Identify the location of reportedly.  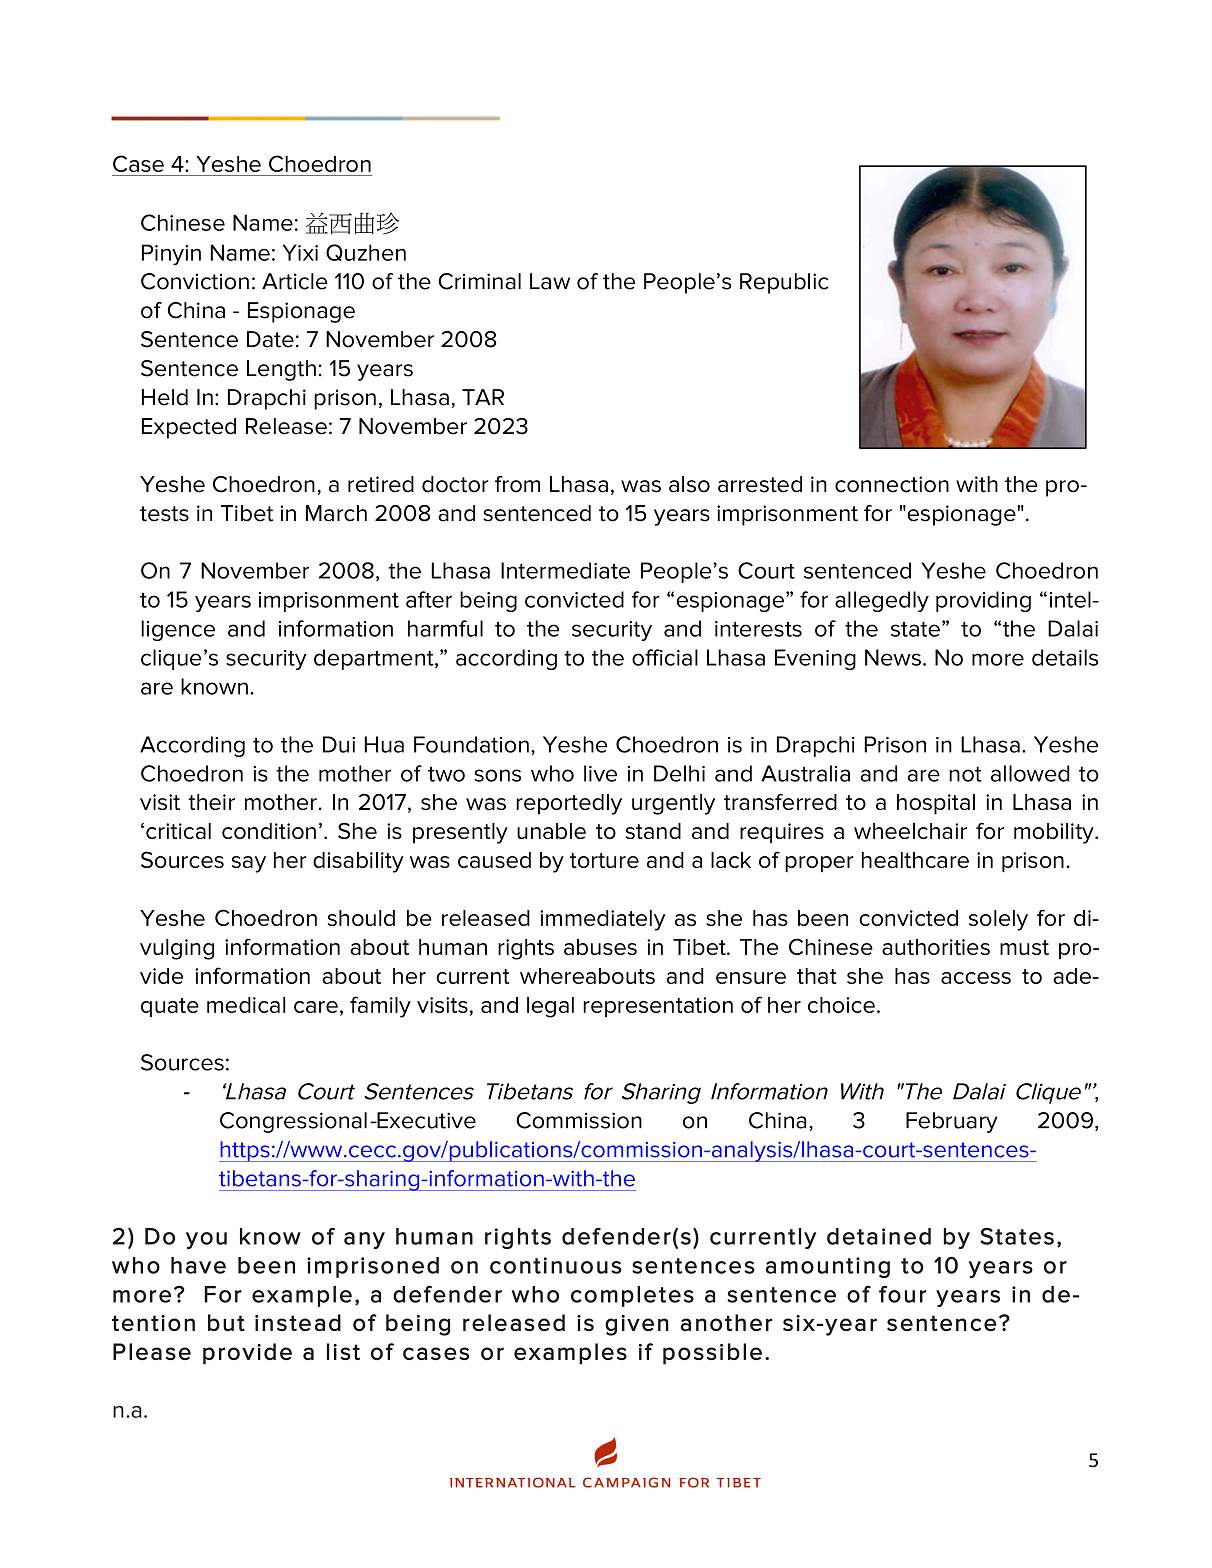
(569, 804).
